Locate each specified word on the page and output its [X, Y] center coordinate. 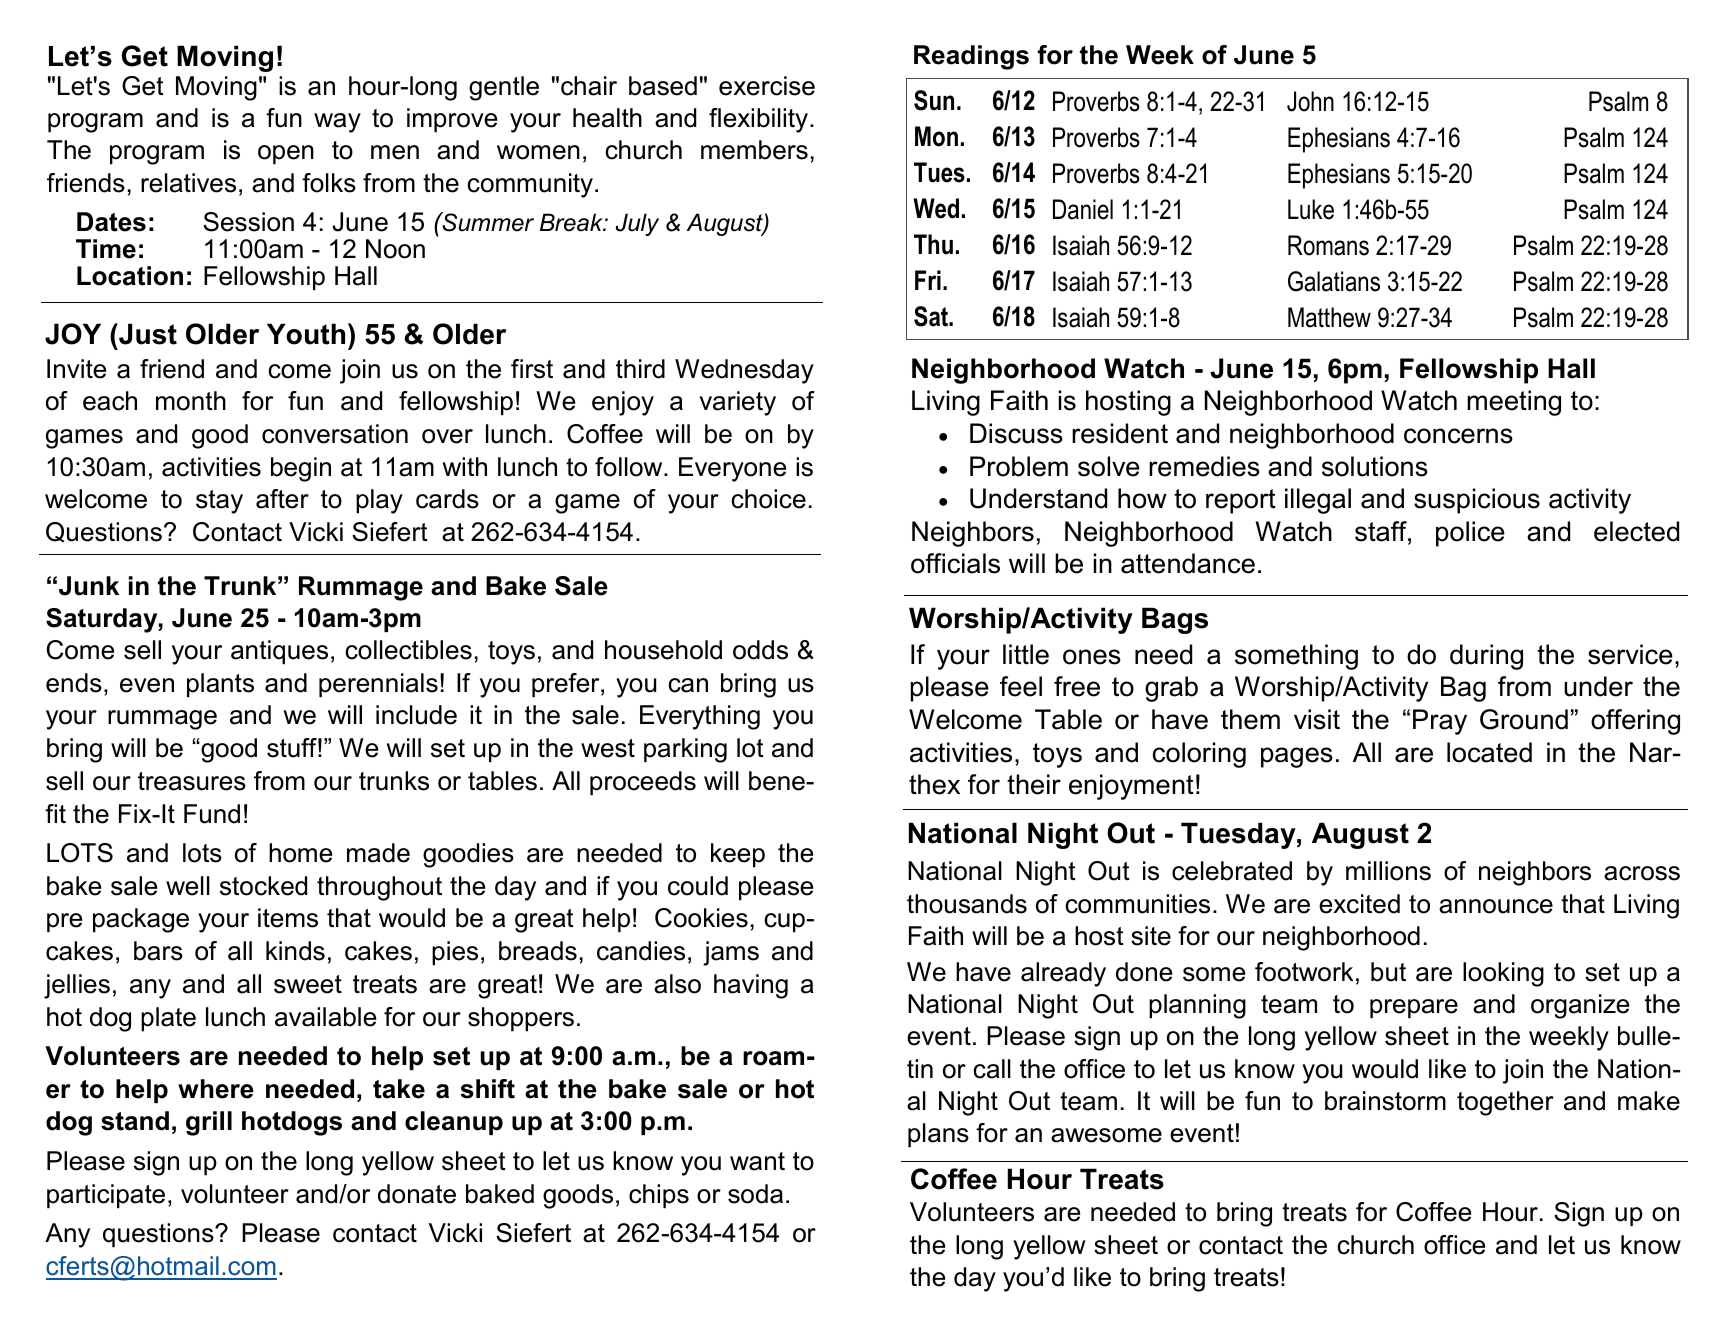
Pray [1440, 722]
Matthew [1329, 317]
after [282, 499]
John [1310, 101]
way [337, 123]
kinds [295, 951]
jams [731, 953]
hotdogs [292, 1123]
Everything [700, 717]
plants [220, 685]
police [1470, 534]
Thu [933, 244]
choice [768, 499]
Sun [934, 100]
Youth [306, 334]
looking [1503, 974]
